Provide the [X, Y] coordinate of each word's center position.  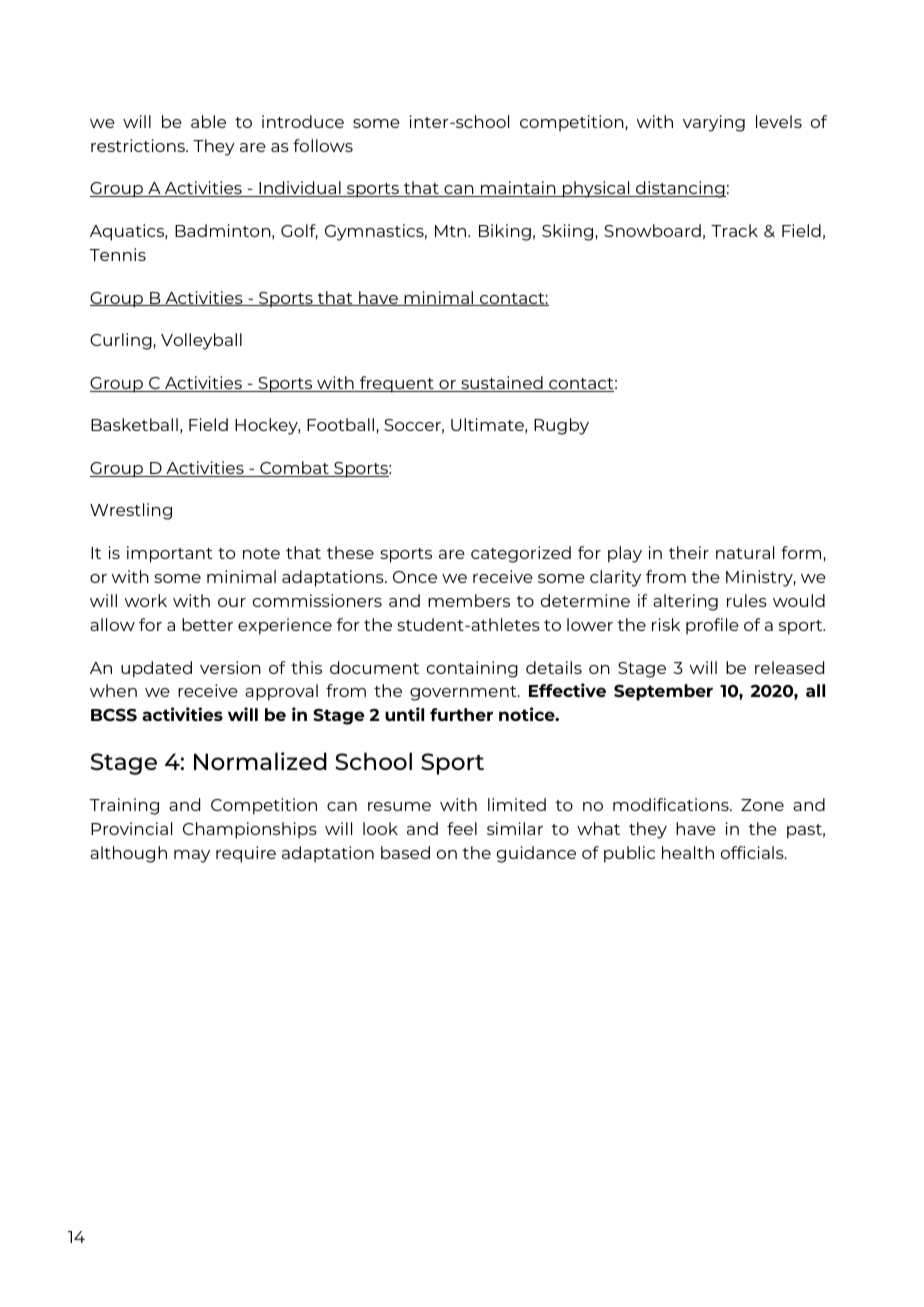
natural [745, 552]
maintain [518, 189]
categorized [521, 554]
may [192, 856]
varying [714, 123]
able [208, 121]
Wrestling [131, 511]
